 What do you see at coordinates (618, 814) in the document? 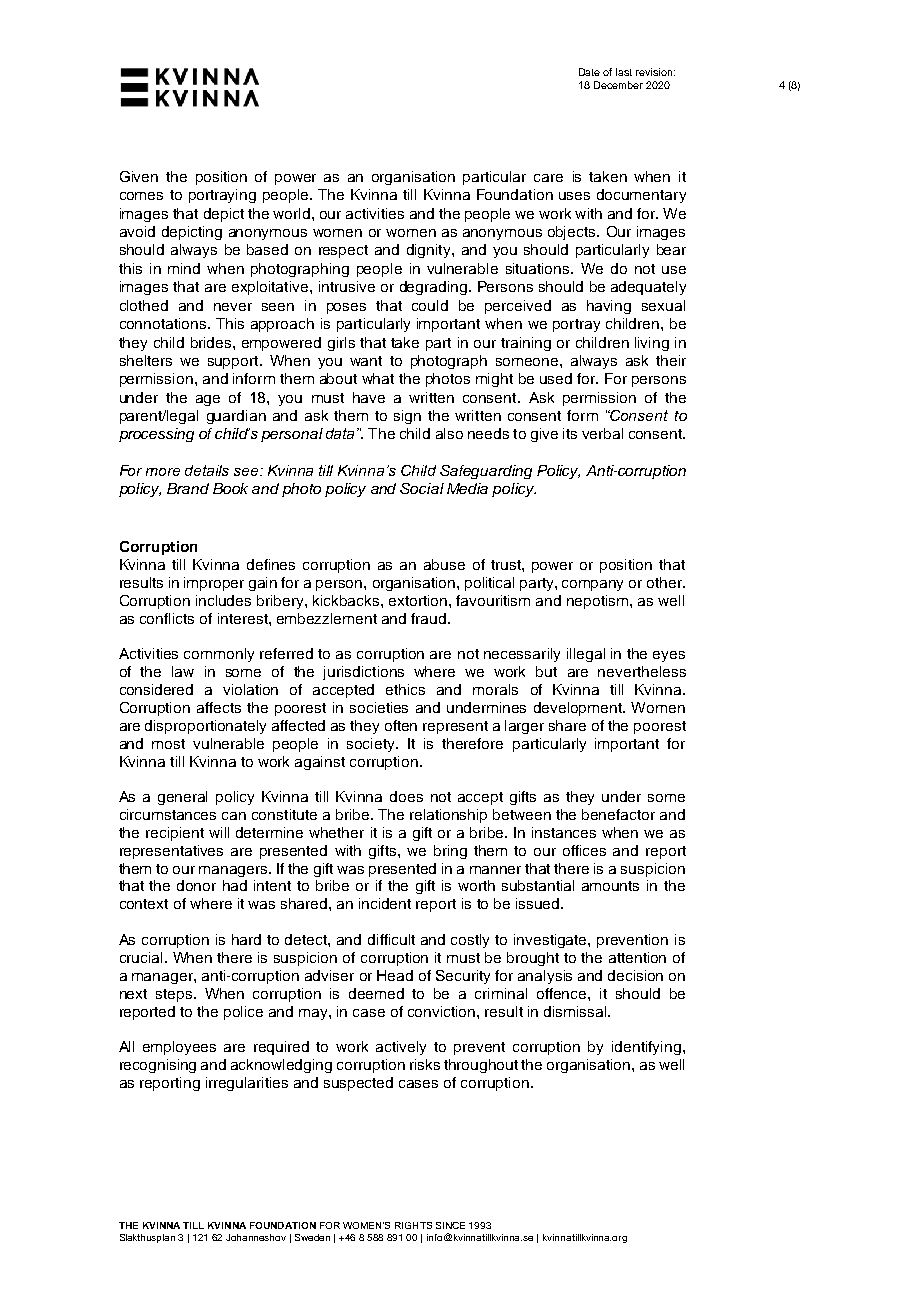
I see `benefactor` at bounding box center [618, 814].
